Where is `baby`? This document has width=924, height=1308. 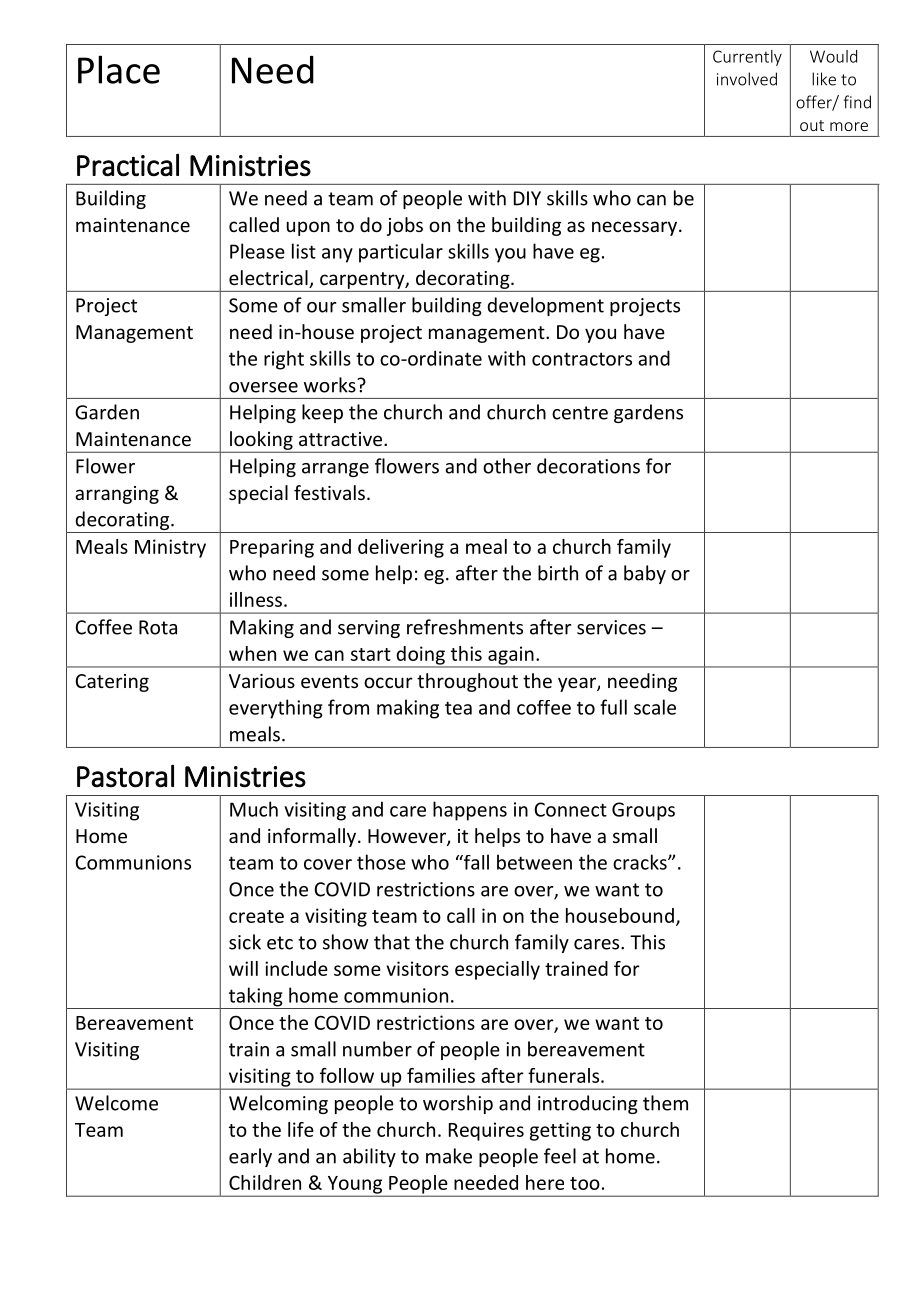 baby is located at coordinates (645, 574).
